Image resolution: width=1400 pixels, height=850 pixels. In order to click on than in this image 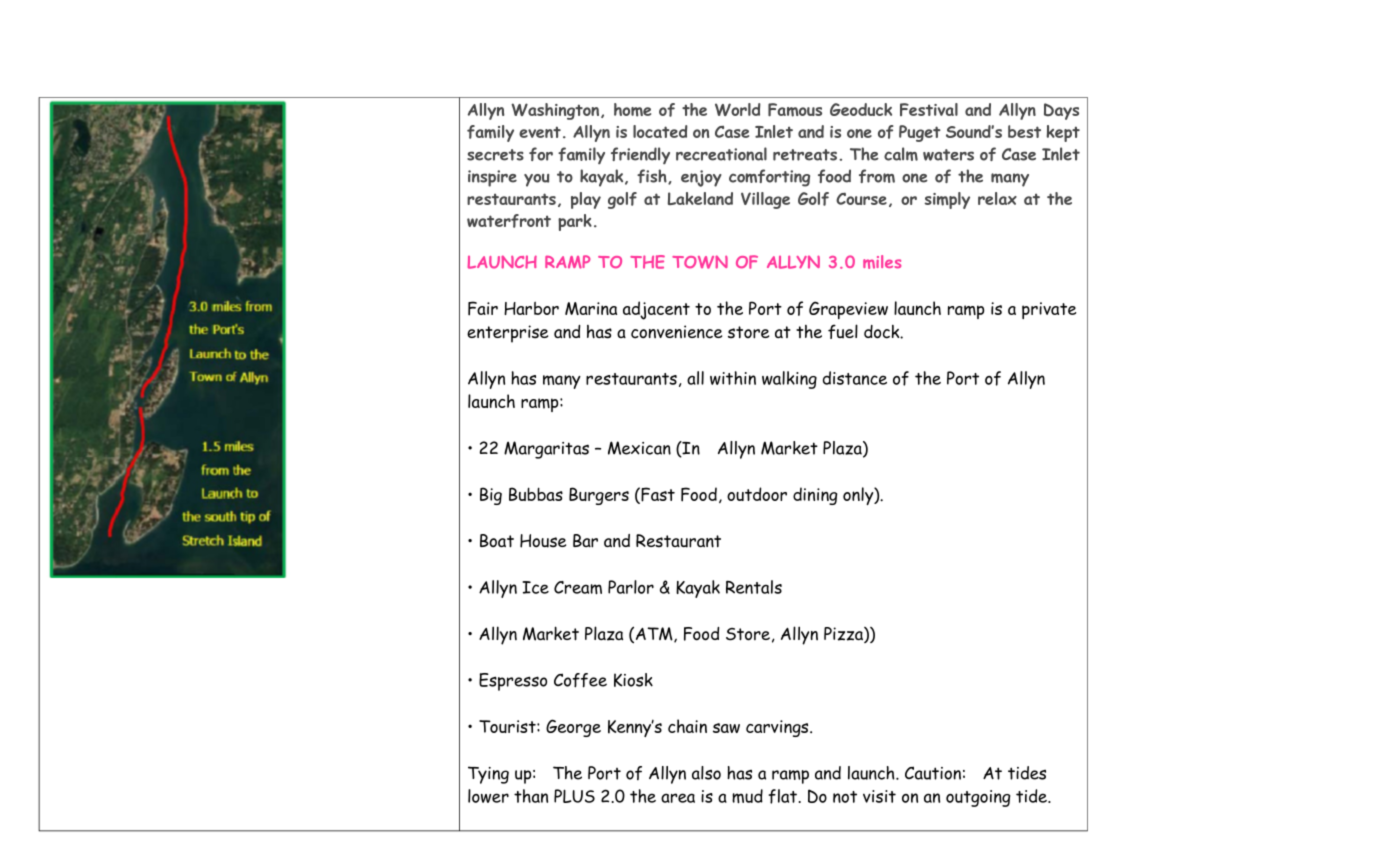, I will do `click(531, 796)`.
